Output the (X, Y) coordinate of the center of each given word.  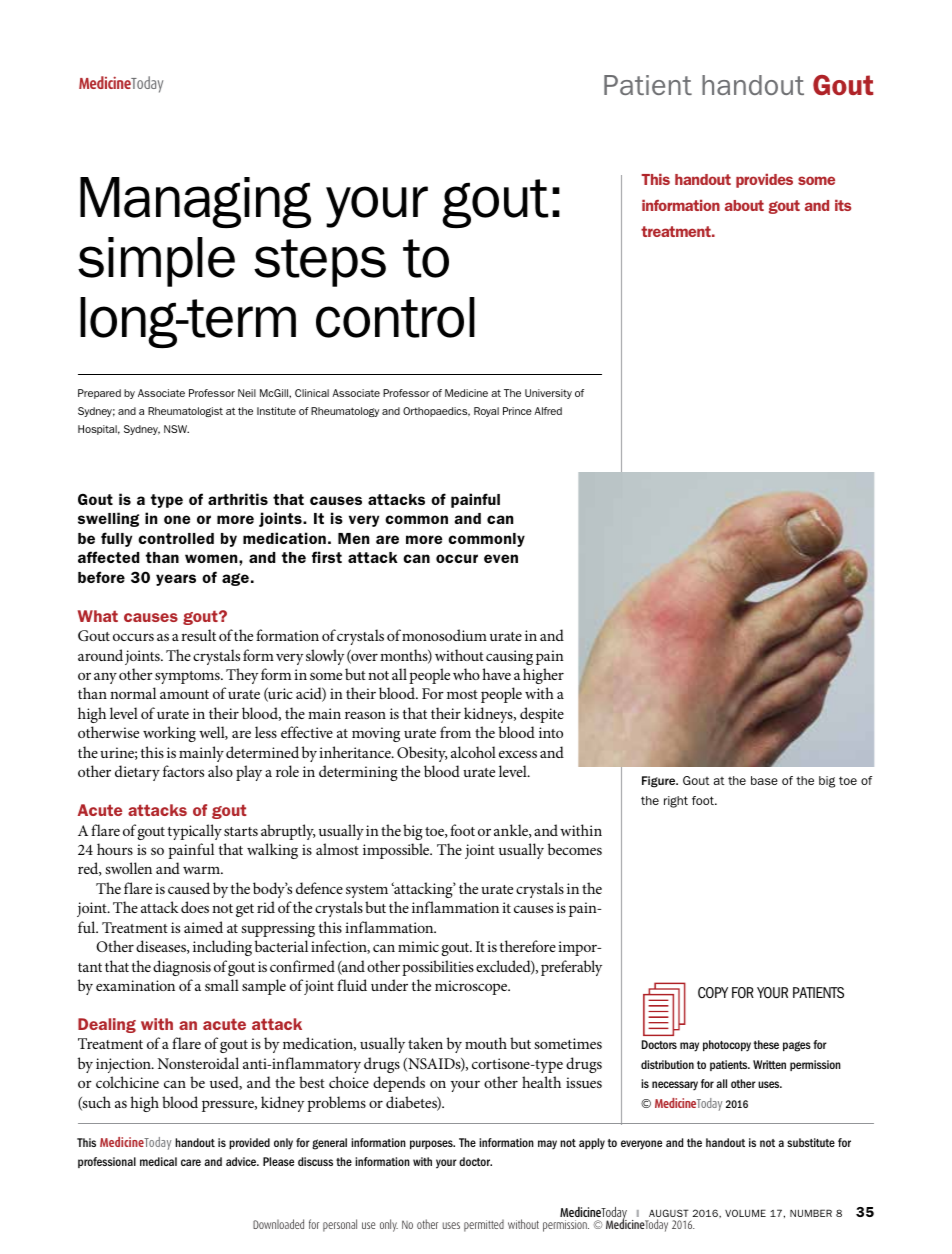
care (191, 1162)
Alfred (548, 411)
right (676, 802)
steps (320, 263)
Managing (195, 202)
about (744, 205)
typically (194, 832)
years (176, 580)
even (501, 558)
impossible (397, 851)
